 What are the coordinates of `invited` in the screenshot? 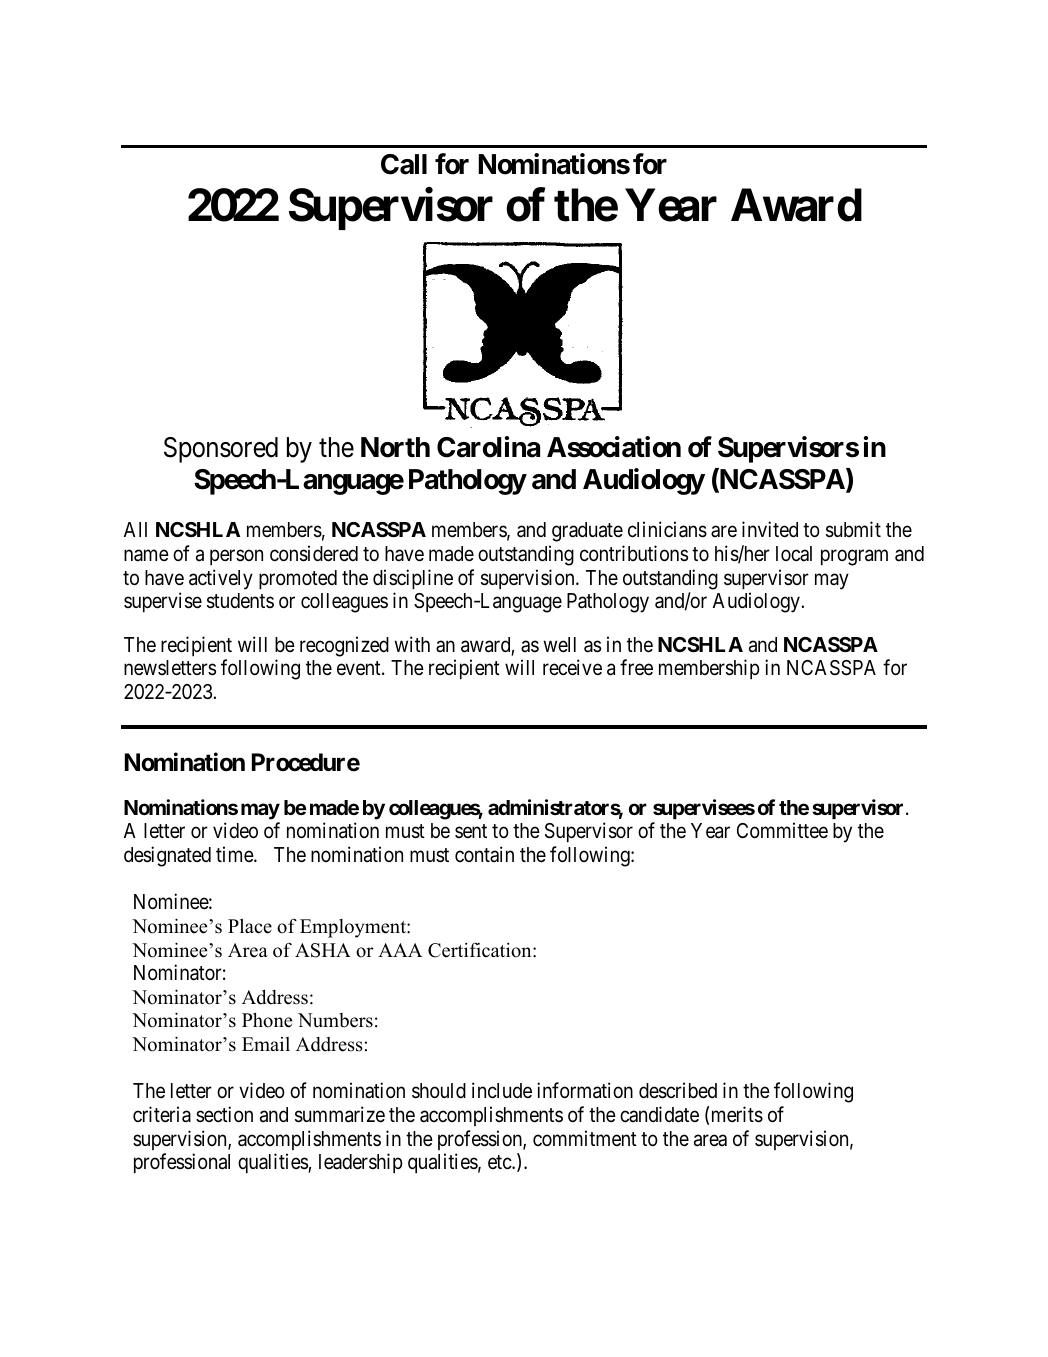 It's located at (770, 529).
